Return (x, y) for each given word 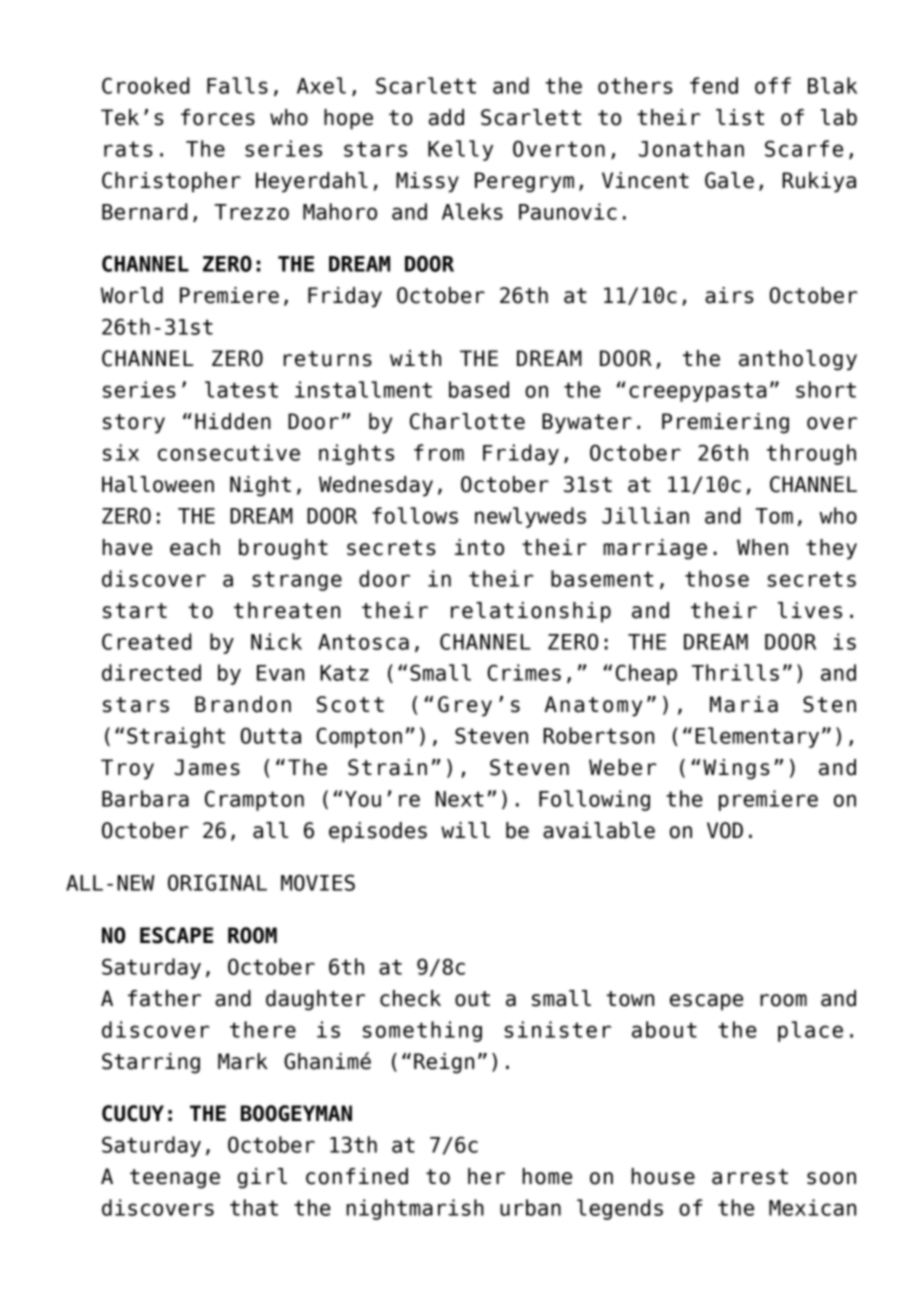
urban (530, 1207)
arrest (750, 1177)
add (446, 117)
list (740, 117)
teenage (175, 1179)
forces (218, 117)
